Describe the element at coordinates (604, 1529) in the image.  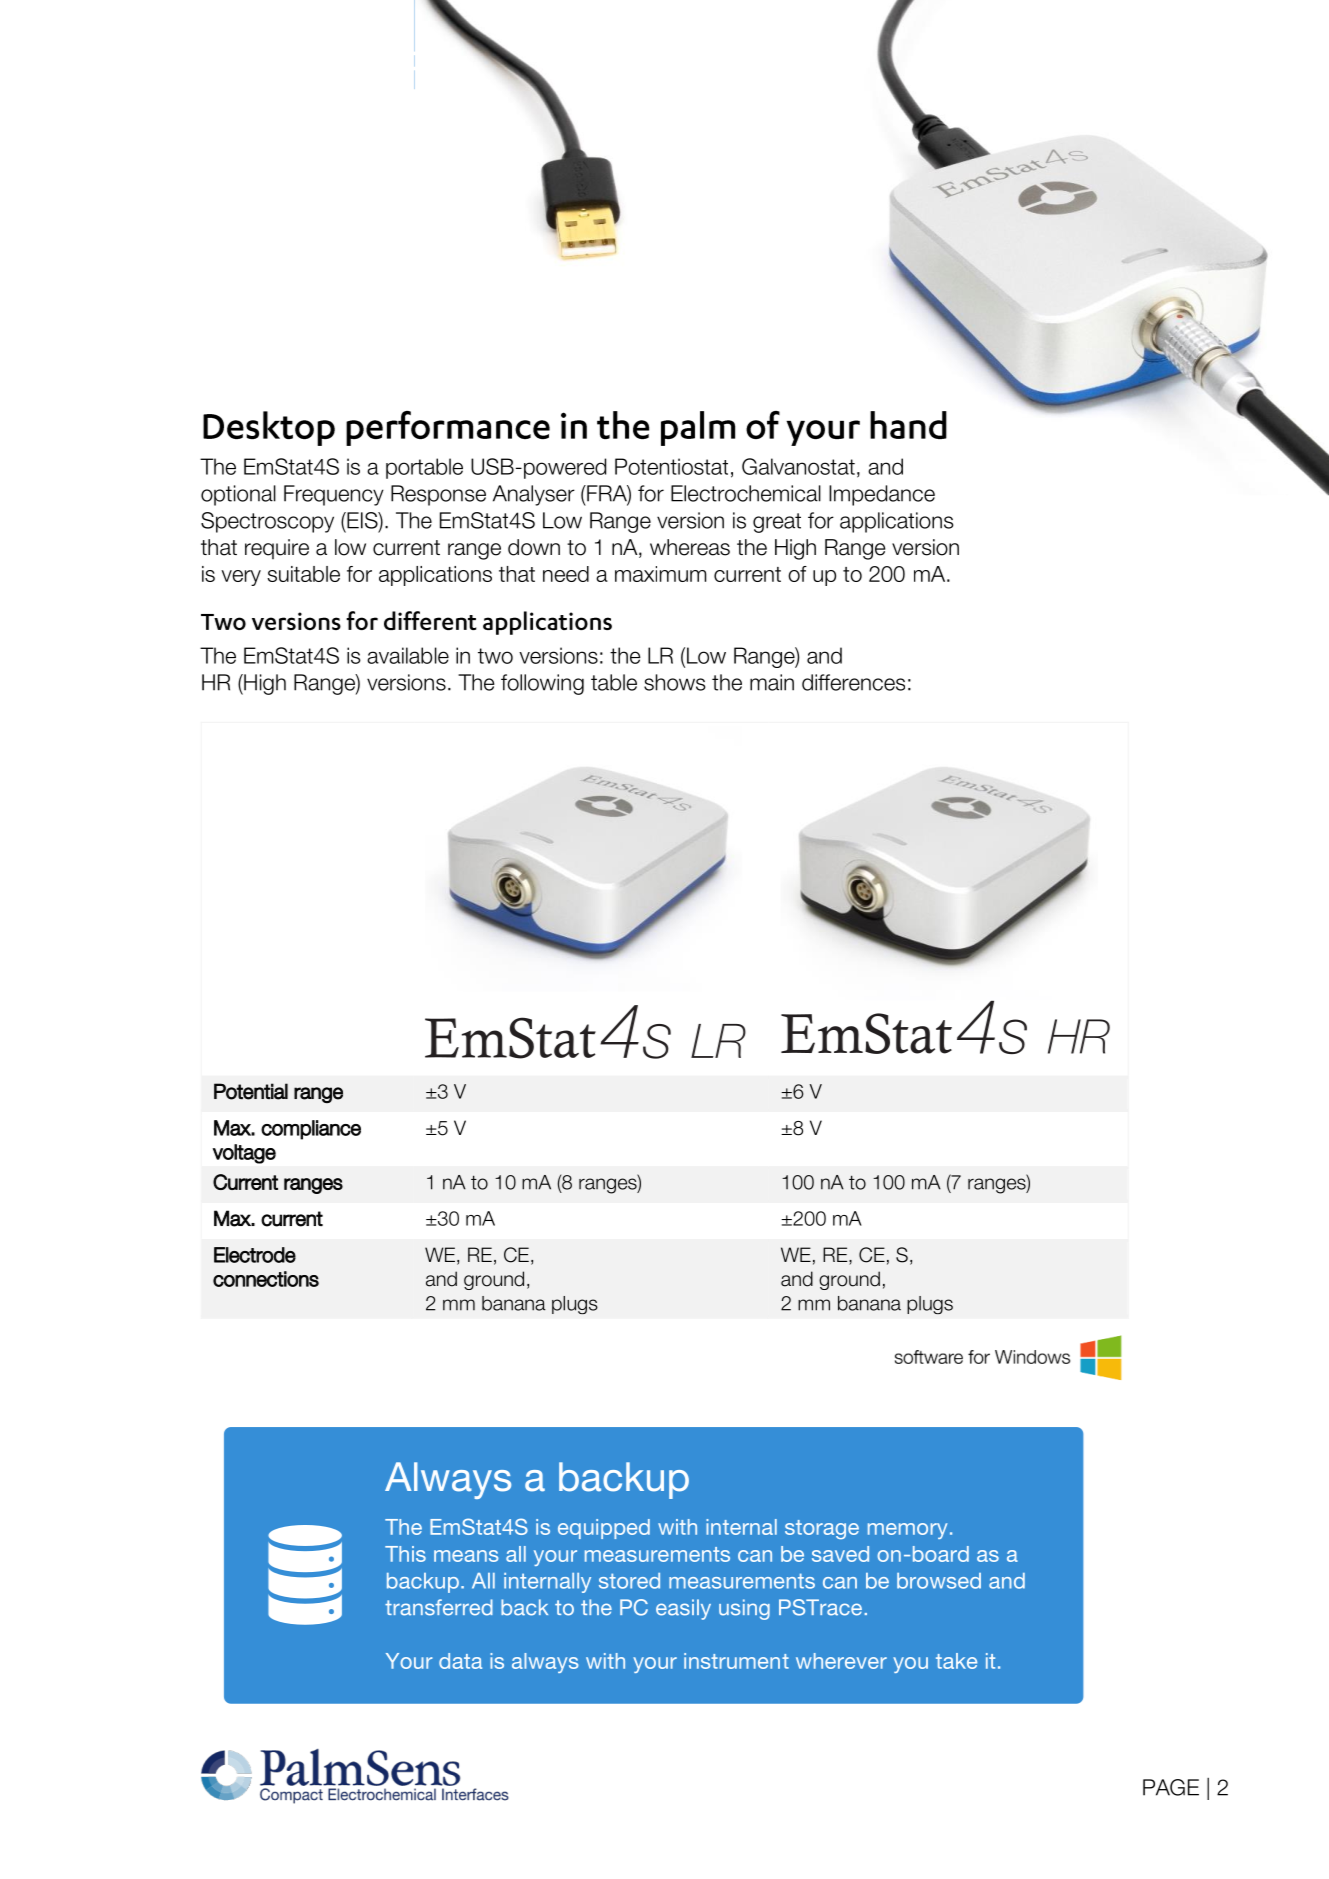
I see `equipped` at that location.
